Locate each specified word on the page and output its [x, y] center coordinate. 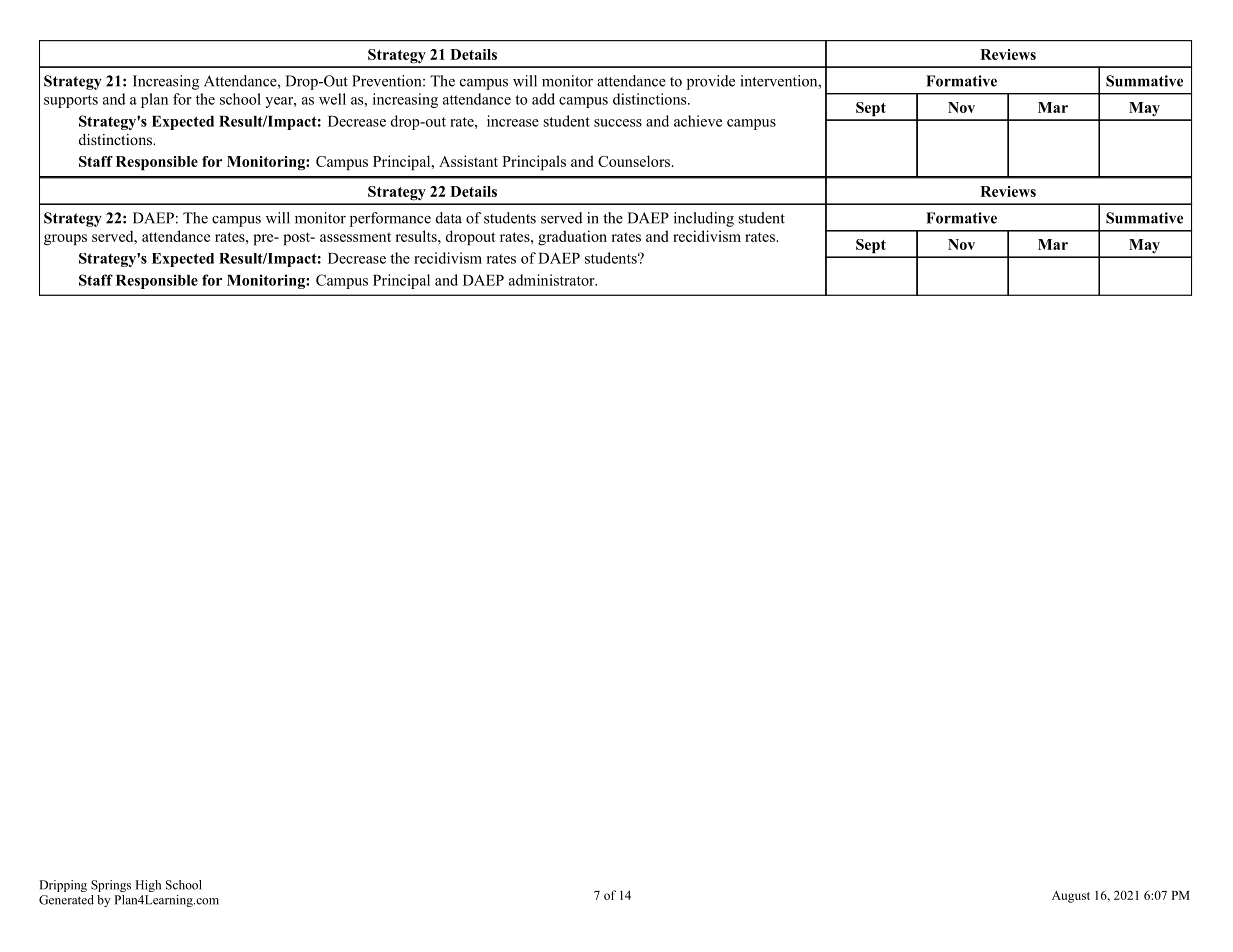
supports [71, 101]
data [449, 218]
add [543, 99]
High [148, 886]
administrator [553, 280]
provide [711, 82]
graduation [572, 238]
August [1071, 897]
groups [65, 240]
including [704, 219]
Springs [111, 886]
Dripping [63, 886]
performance [390, 219]
